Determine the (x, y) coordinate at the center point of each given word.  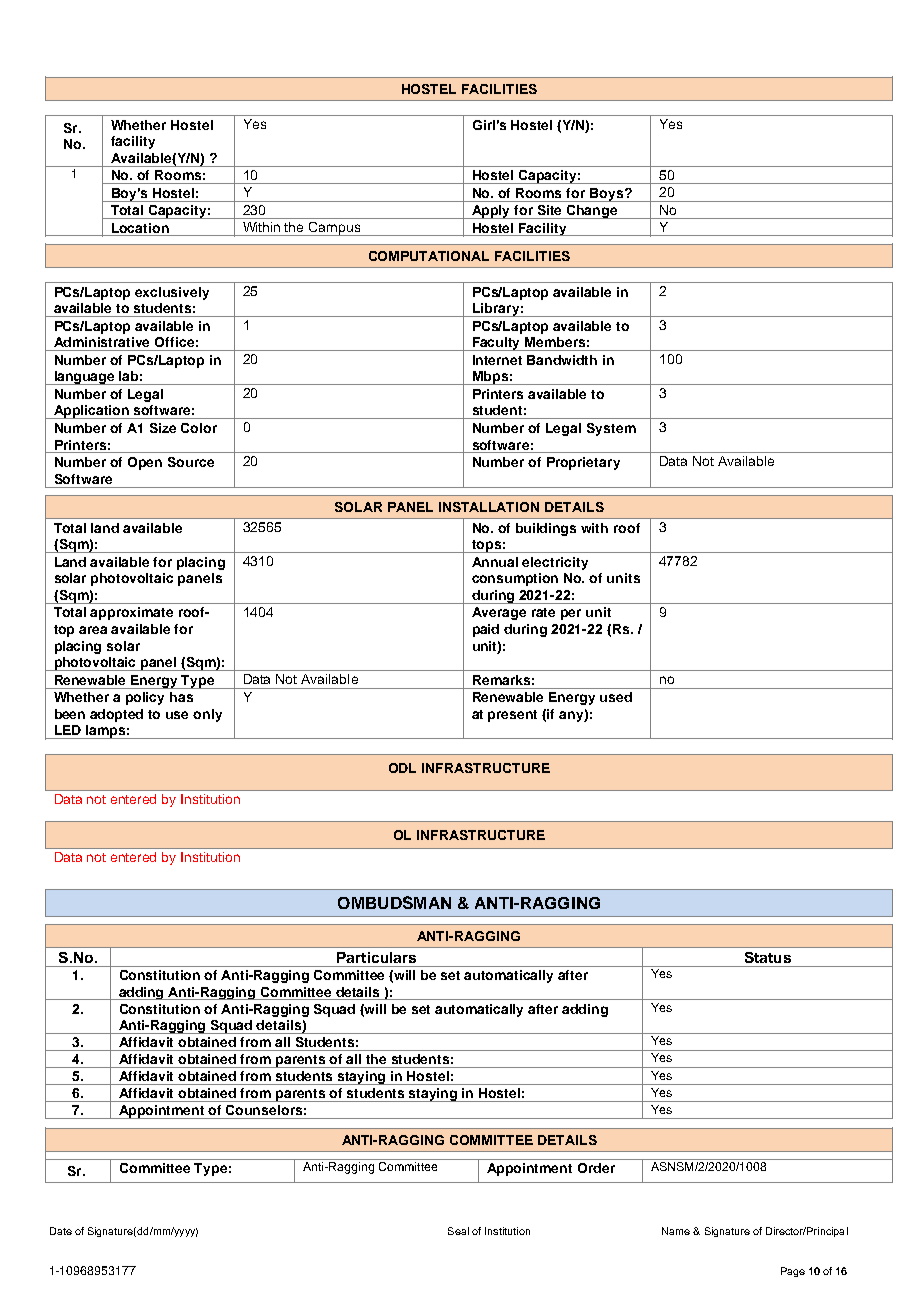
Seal (458, 1231)
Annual (495, 562)
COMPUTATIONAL (429, 256)
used (616, 697)
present (512, 716)
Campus (335, 229)
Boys (606, 195)
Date (61, 1231)
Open (145, 463)
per (571, 614)
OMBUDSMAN (394, 902)
